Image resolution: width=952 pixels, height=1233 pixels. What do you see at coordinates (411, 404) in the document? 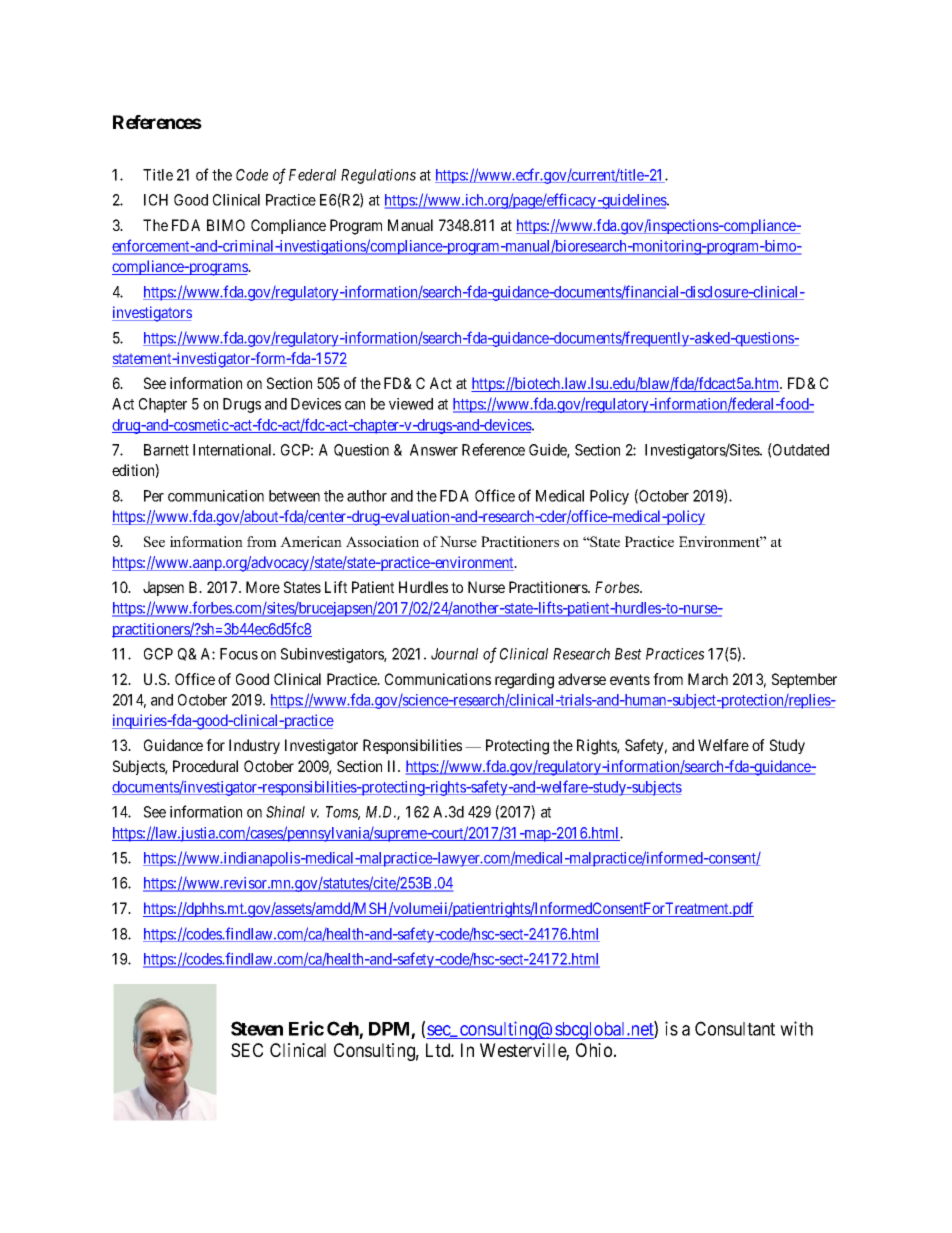
I see `viewed` at bounding box center [411, 404].
